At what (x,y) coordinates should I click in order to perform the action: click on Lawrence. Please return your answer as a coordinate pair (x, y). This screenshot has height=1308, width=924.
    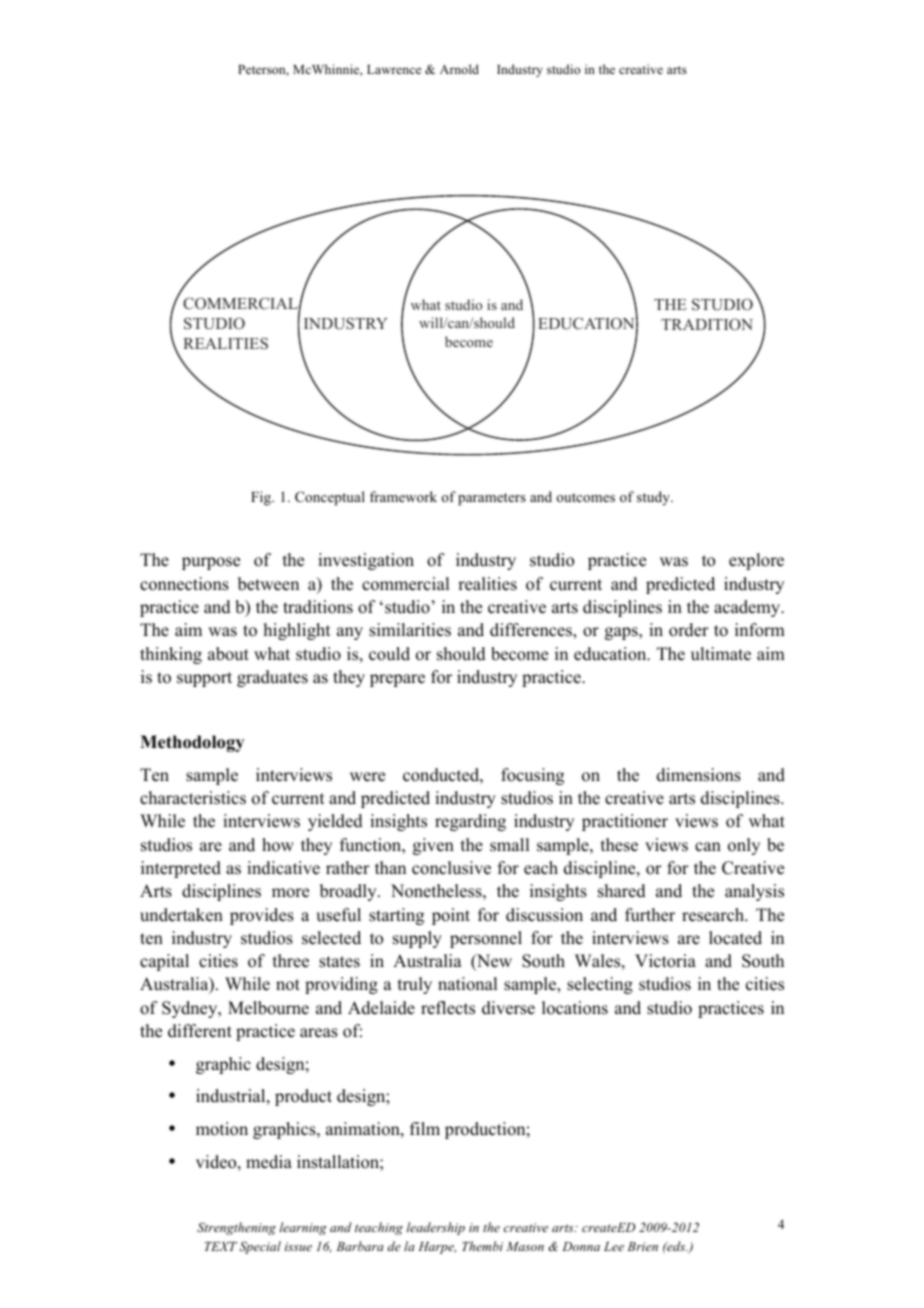
    Looking at the image, I should click on (394, 69).
